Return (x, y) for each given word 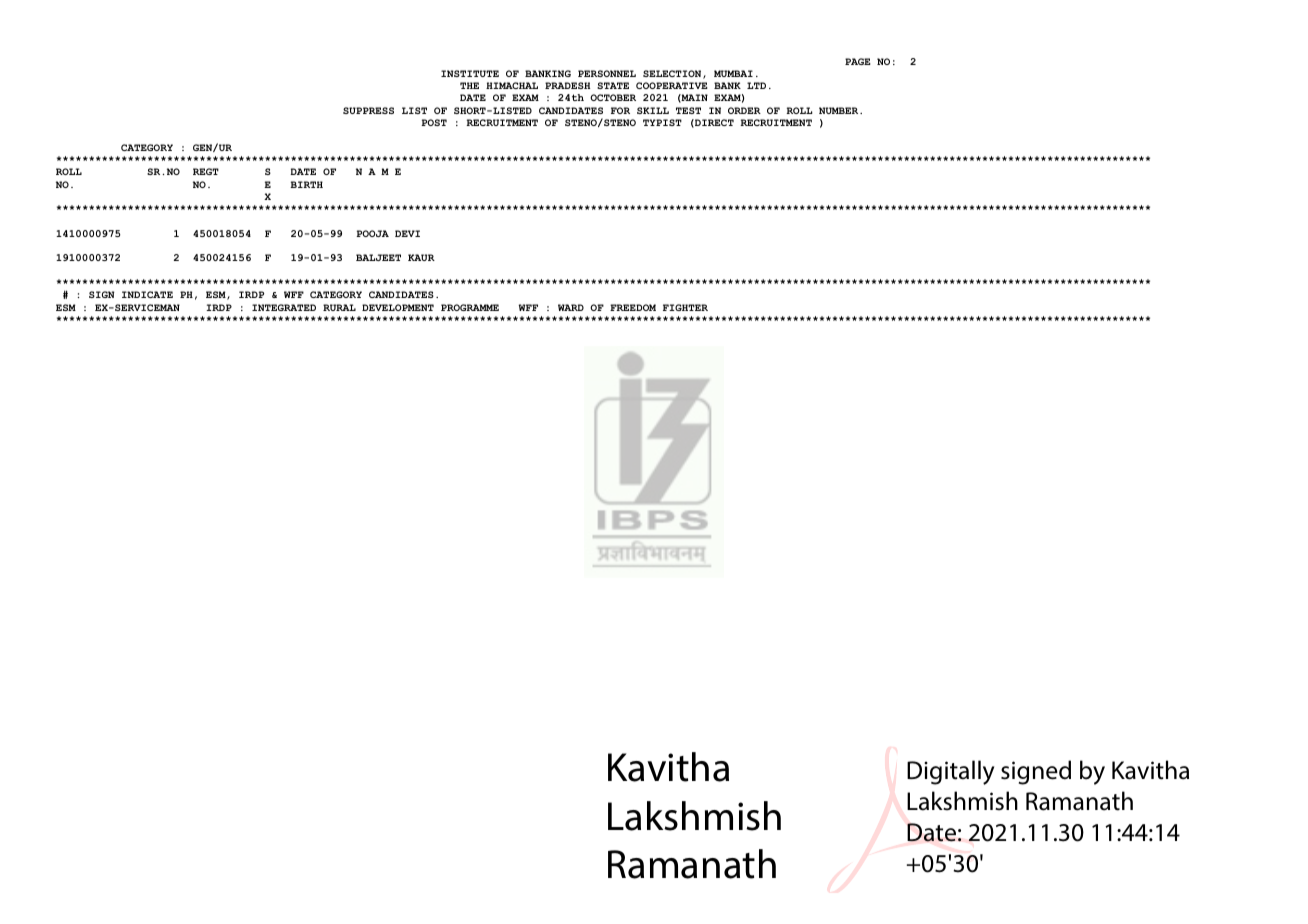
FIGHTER (685, 307)
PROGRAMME (470, 307)
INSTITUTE (470, 73)
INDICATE (147, 294)
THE (469, 85)
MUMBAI (733, 73)
